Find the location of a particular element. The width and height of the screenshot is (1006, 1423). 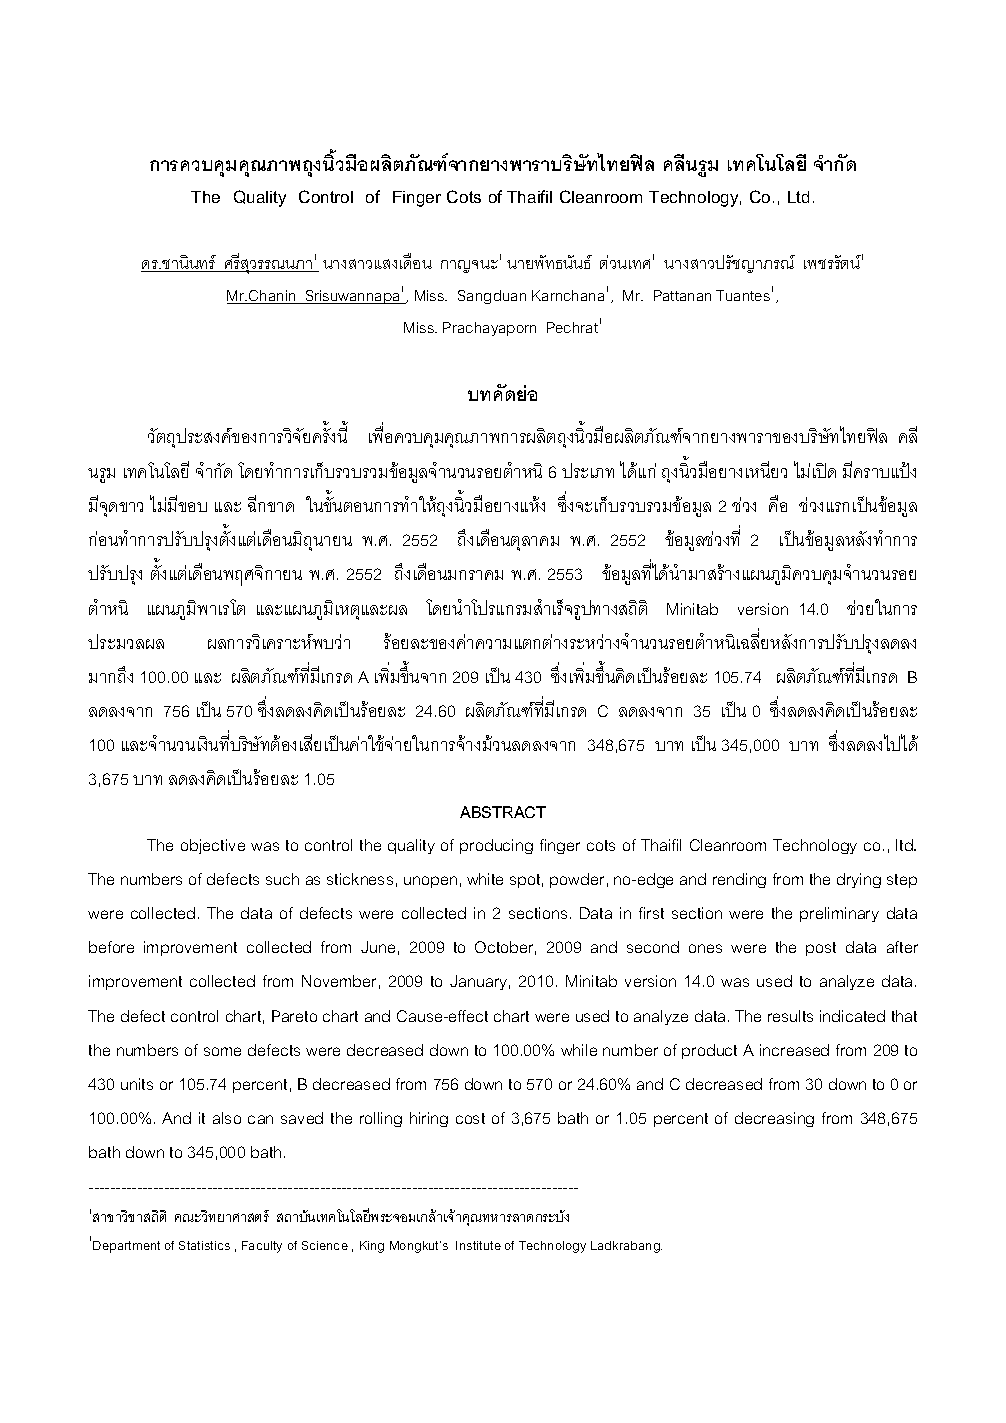

some is located at coordinates (222, 1051).
